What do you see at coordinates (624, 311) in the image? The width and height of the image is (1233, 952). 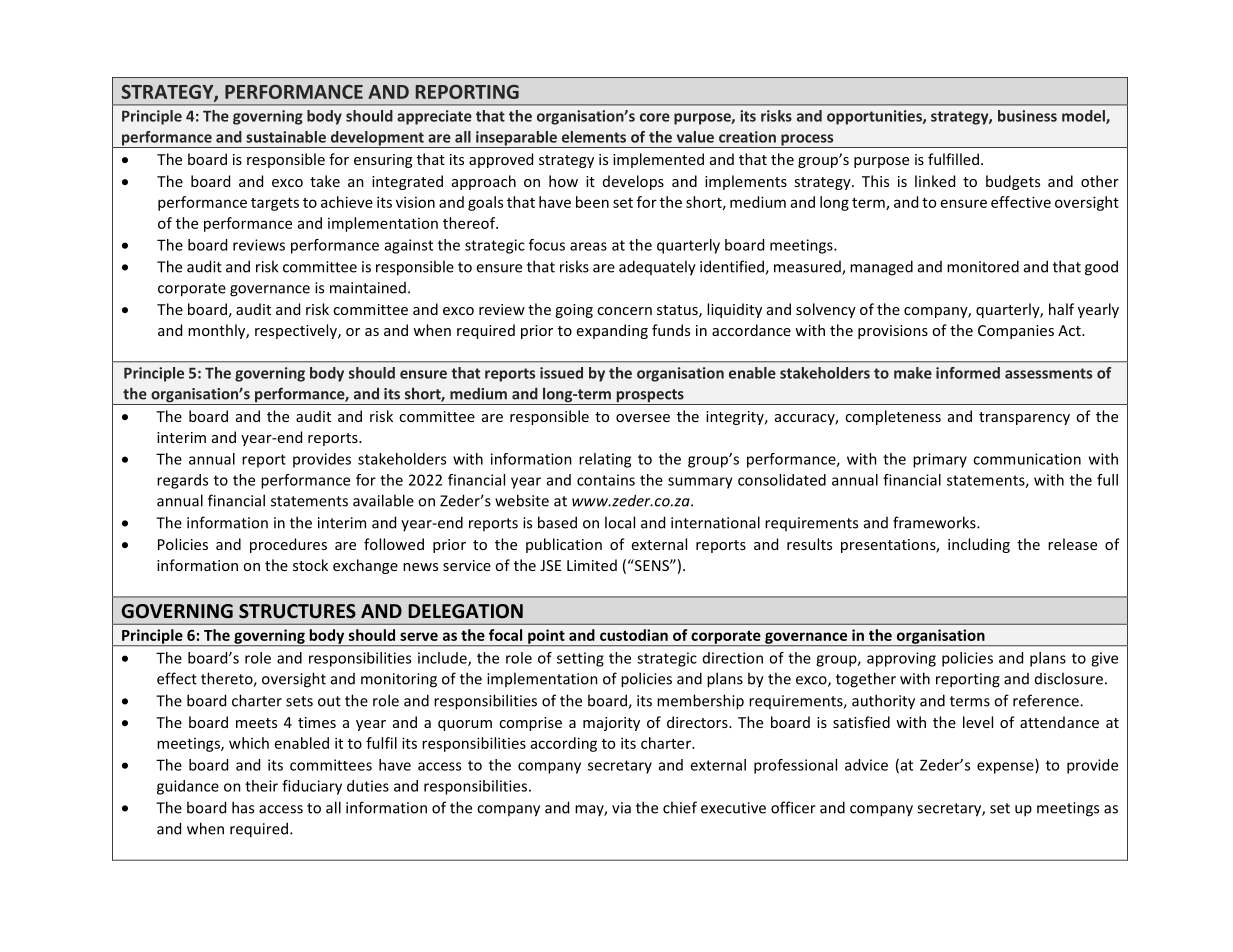 I see `concern` at bounding box center [624, 311].
